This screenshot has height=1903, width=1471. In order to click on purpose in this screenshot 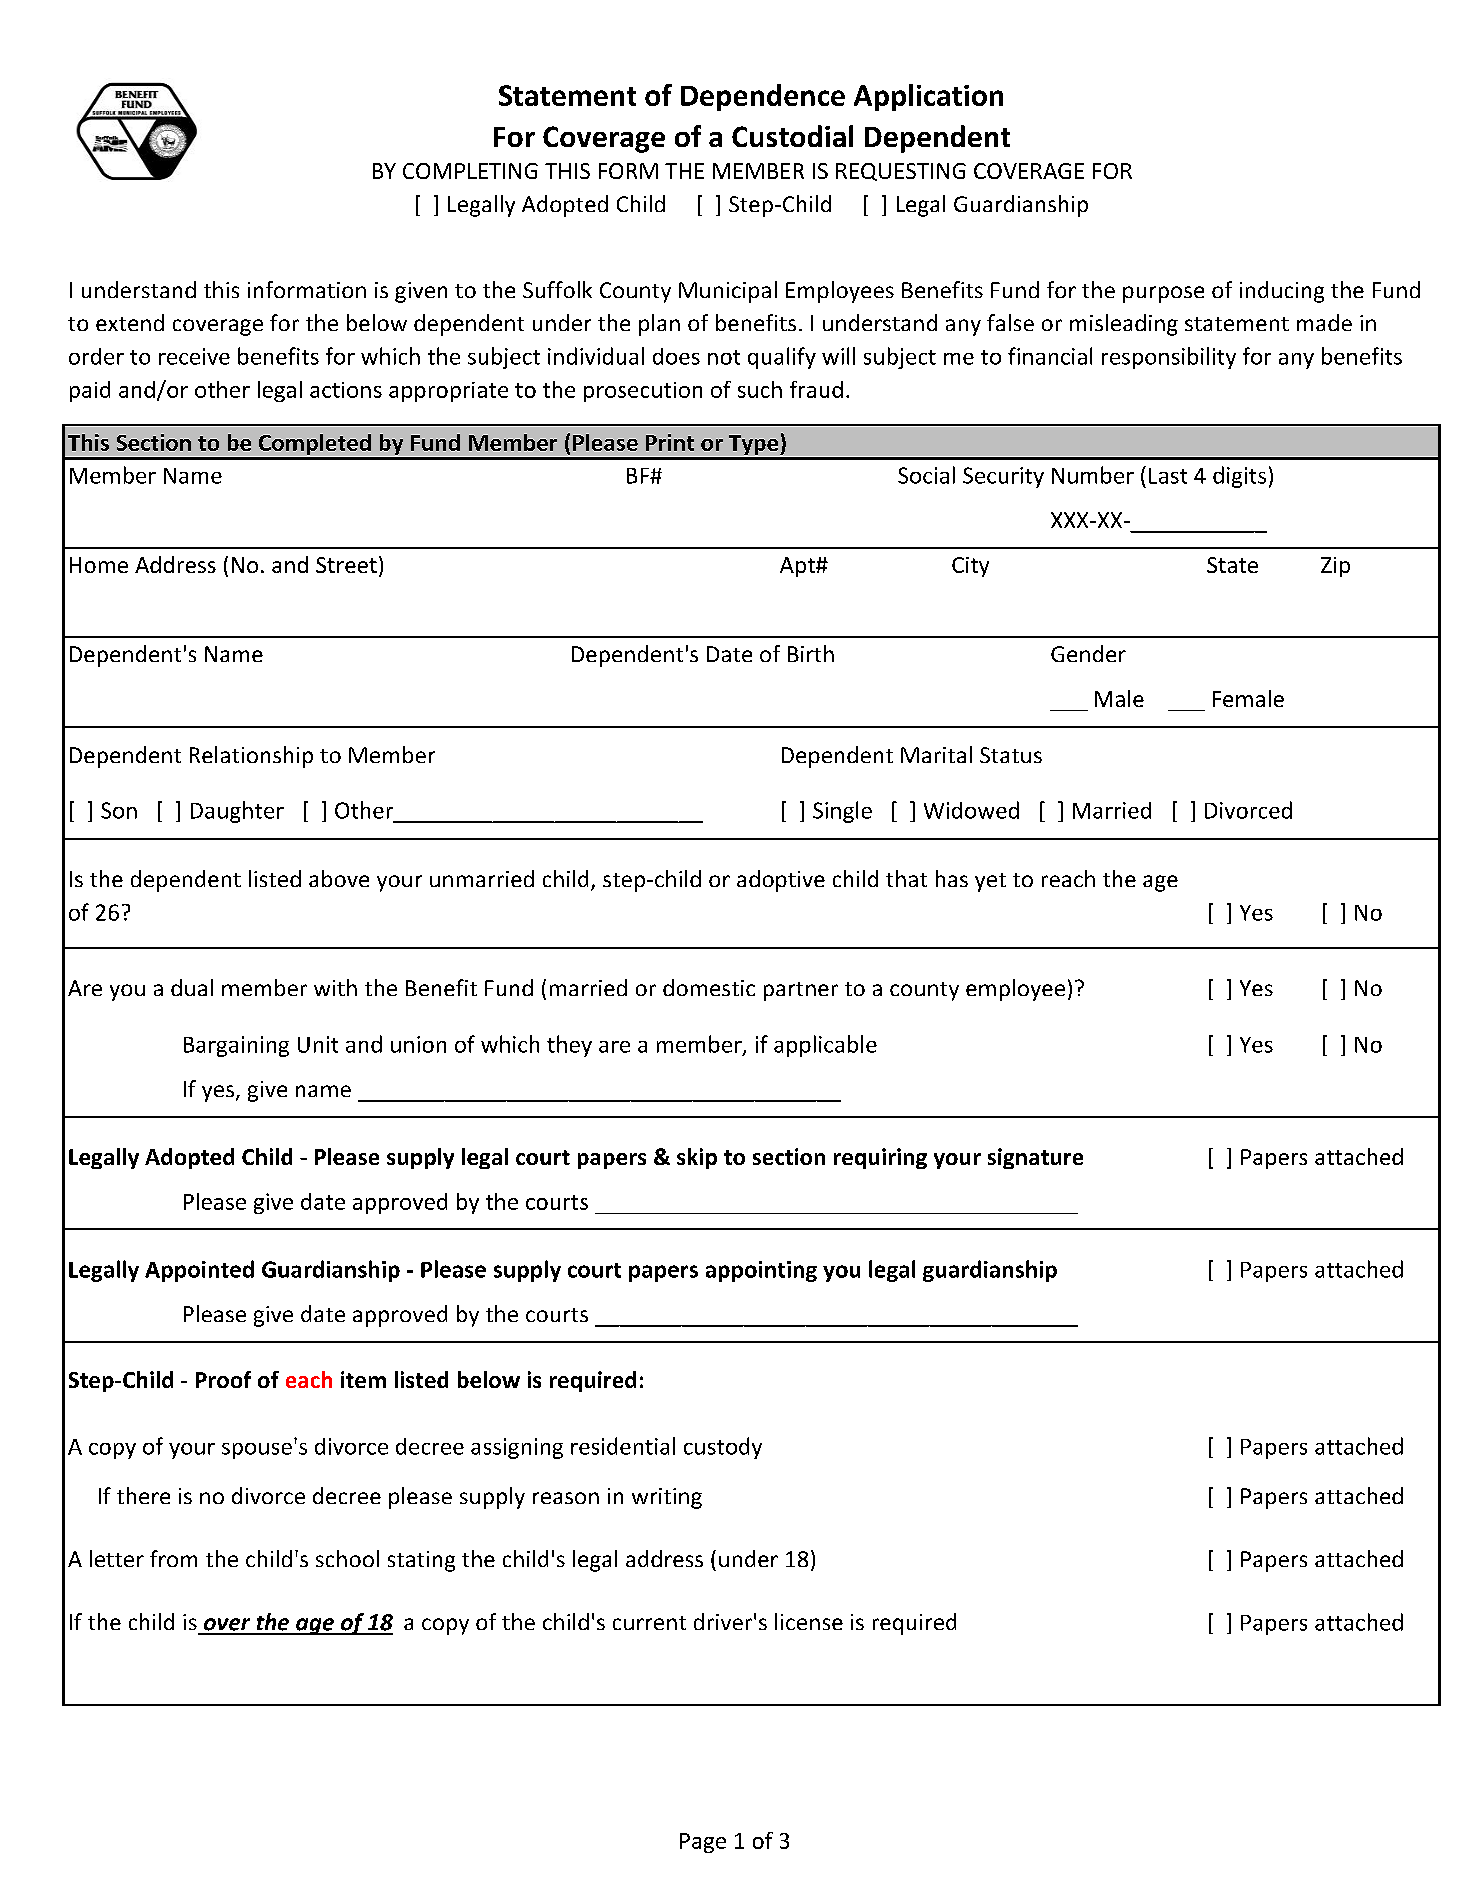, I will do `click(1163, 294)`.
